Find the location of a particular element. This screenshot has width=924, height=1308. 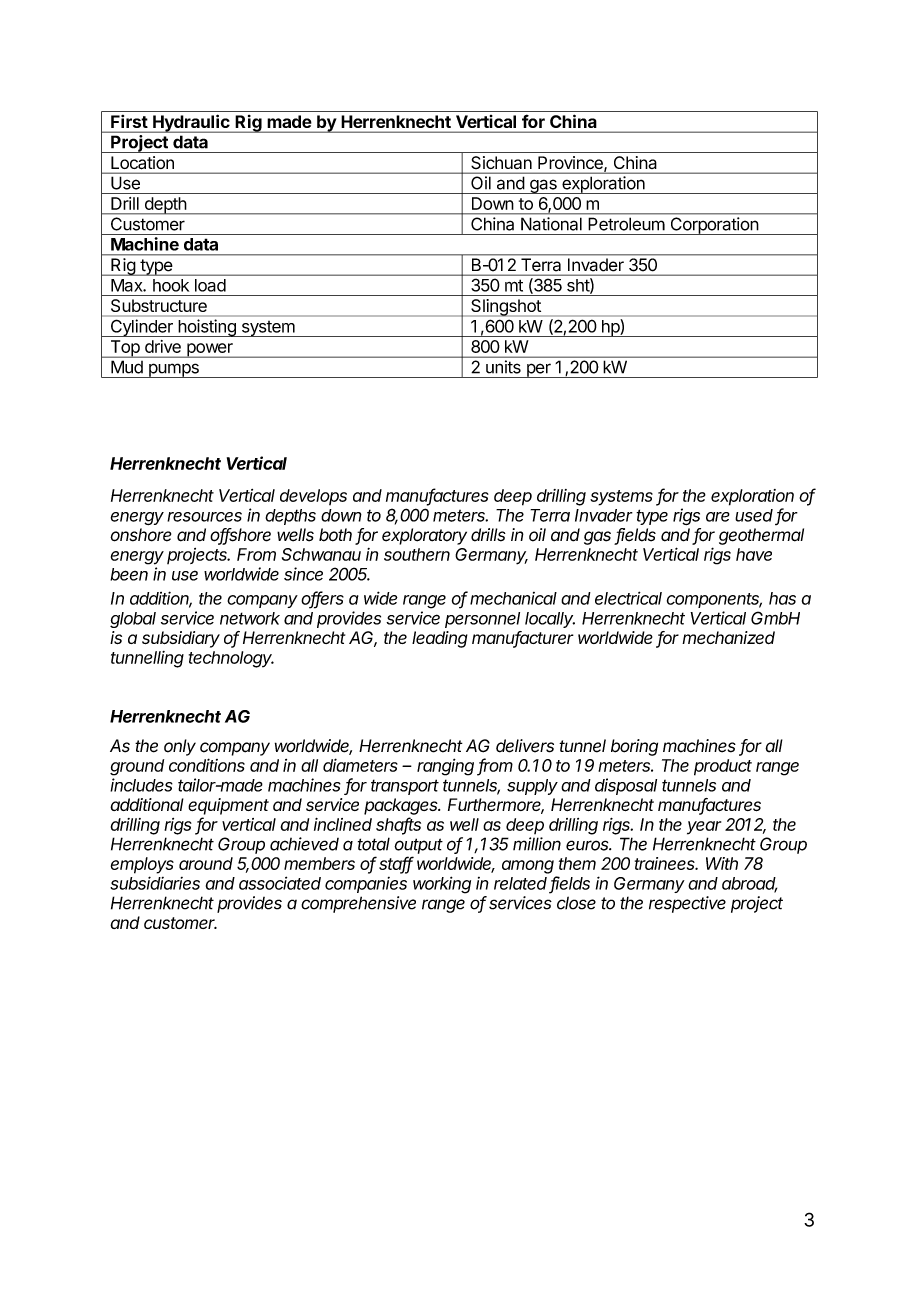

product is located at coordinates (723, 767).
